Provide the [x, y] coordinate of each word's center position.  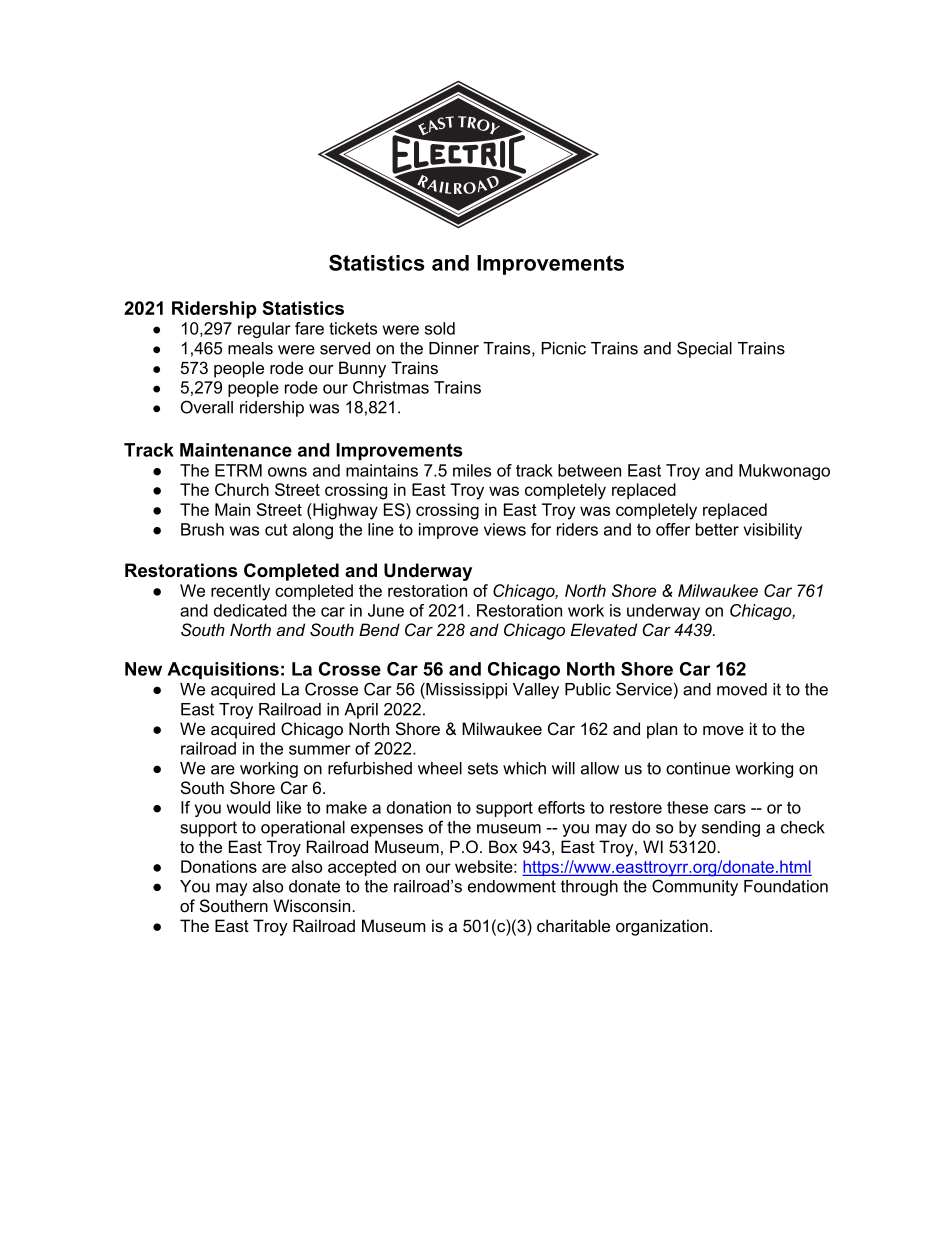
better [717, 529]
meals [250, 348]
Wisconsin [313, 906]
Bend [379, 629]
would [248, 807]
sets [483, 768]
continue [698, 768]
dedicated [250, 610]
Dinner [454, 348]
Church [242, 489]
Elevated [604, 629]
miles [472, 470]
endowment [512, 886]
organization [662, 927]
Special [704, 349]
